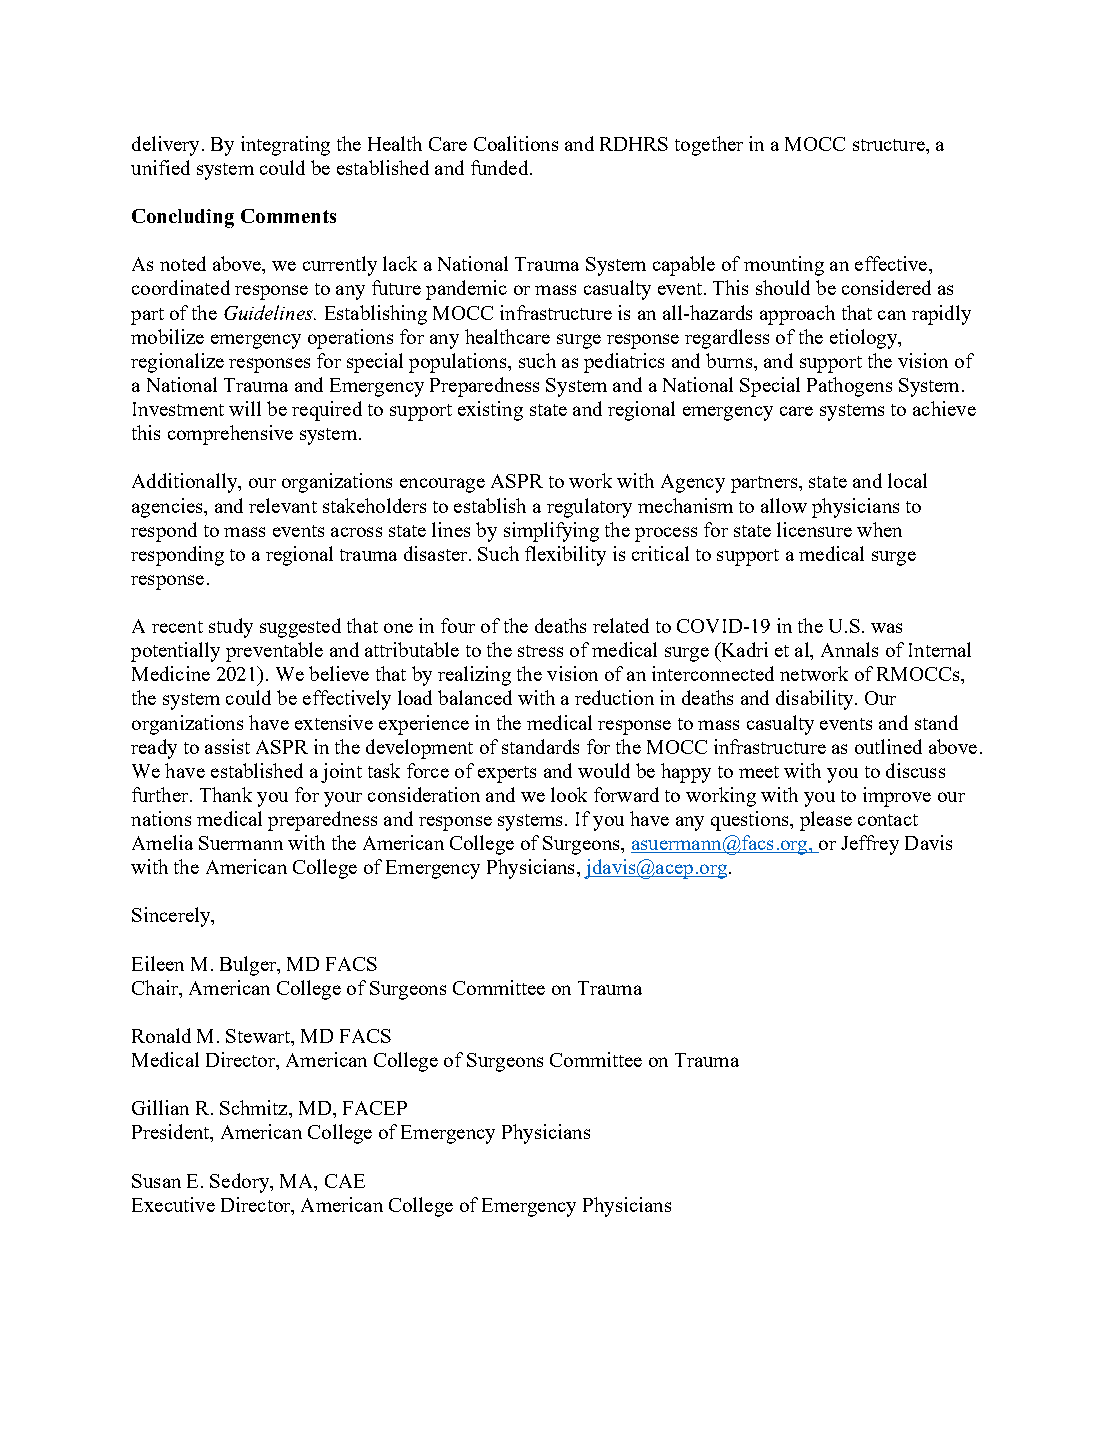 The height and width of the page is (1444, 1115). I want to click on CAE, so click(345, 1181).
